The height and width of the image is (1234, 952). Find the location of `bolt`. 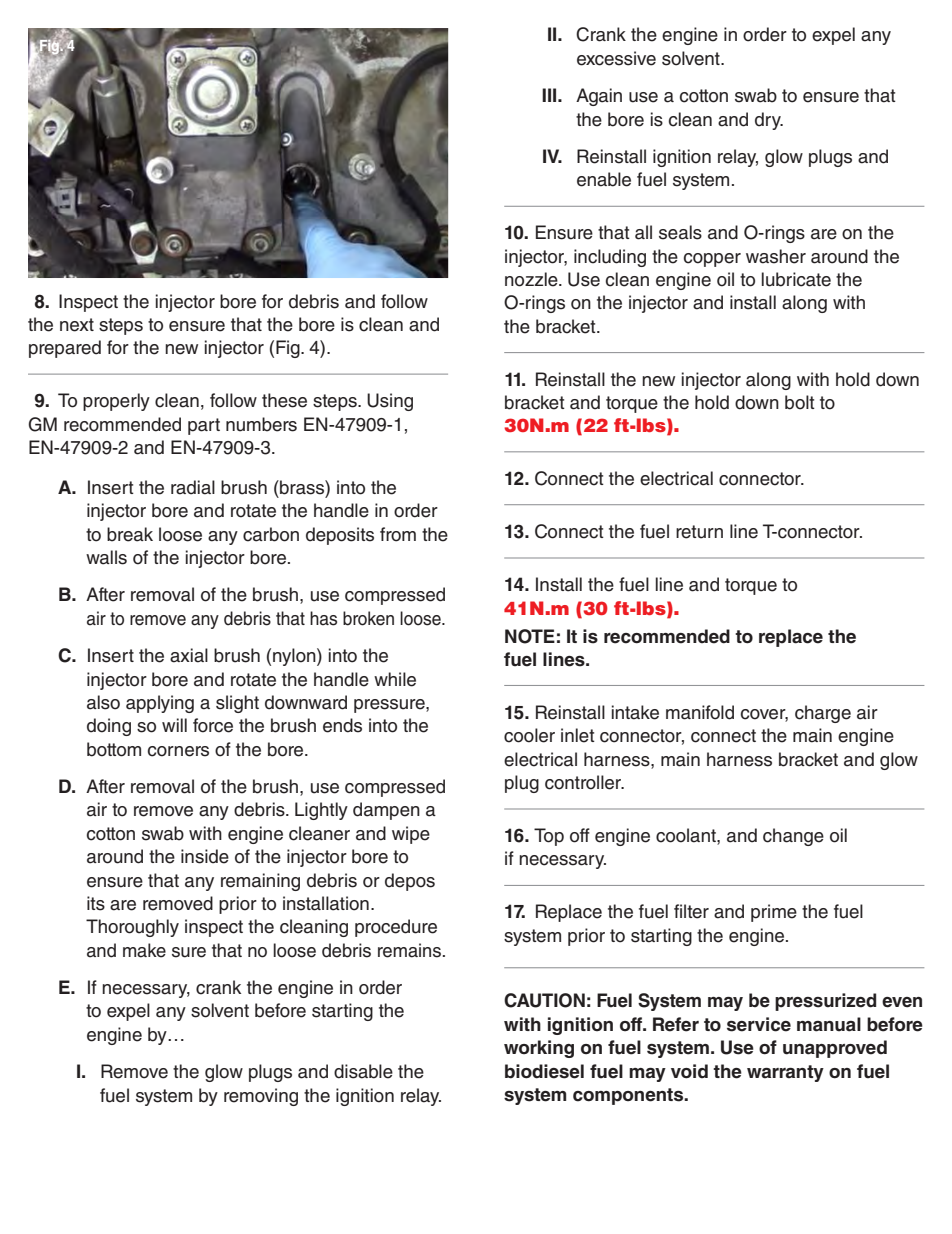

bolt is located at coordinates (800, 402).
